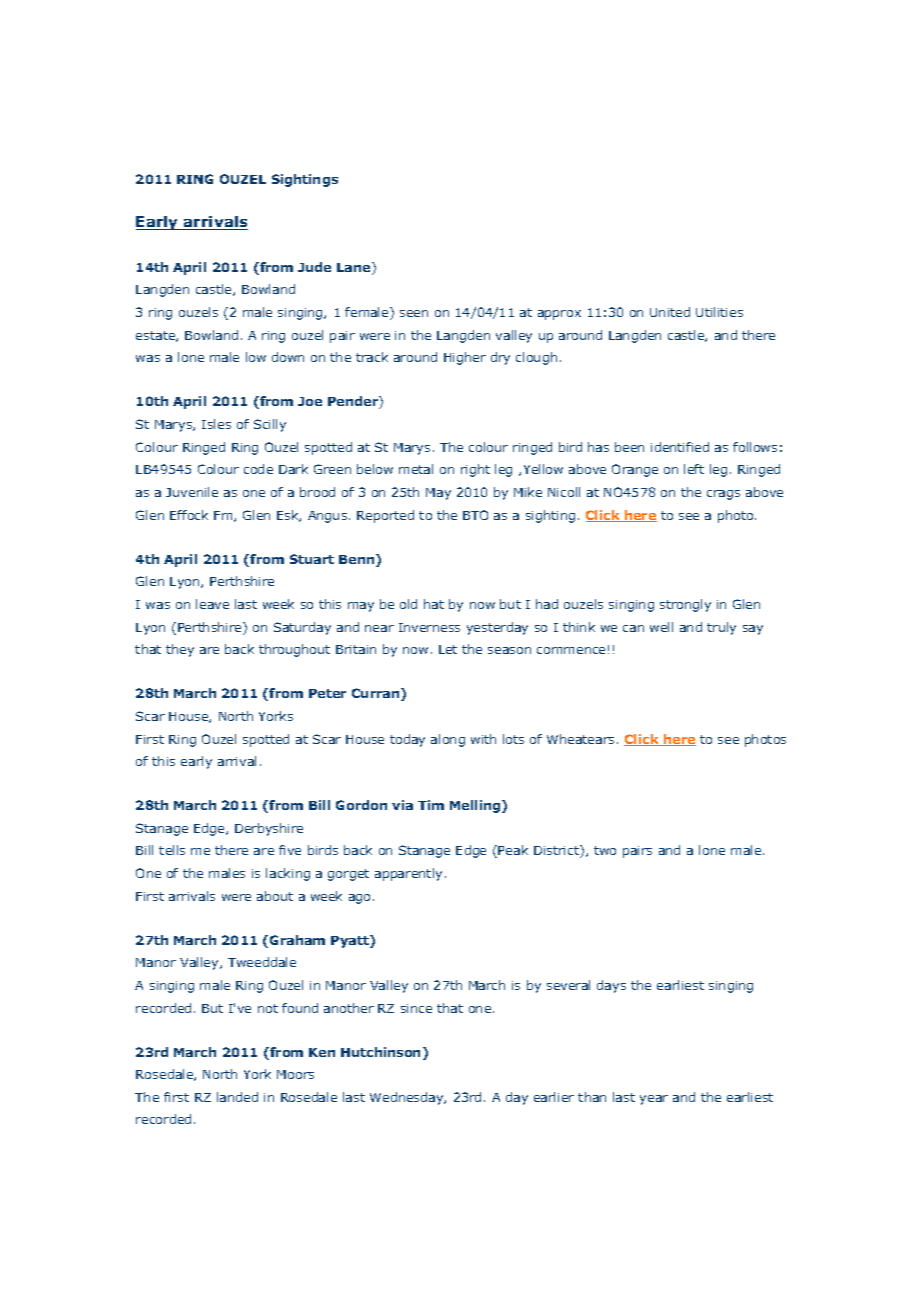 The image size is (924, 1308). What do you see at coordinates (414, 313) in the screenshot?
I see `seen` at bounding box center [414, 313].
